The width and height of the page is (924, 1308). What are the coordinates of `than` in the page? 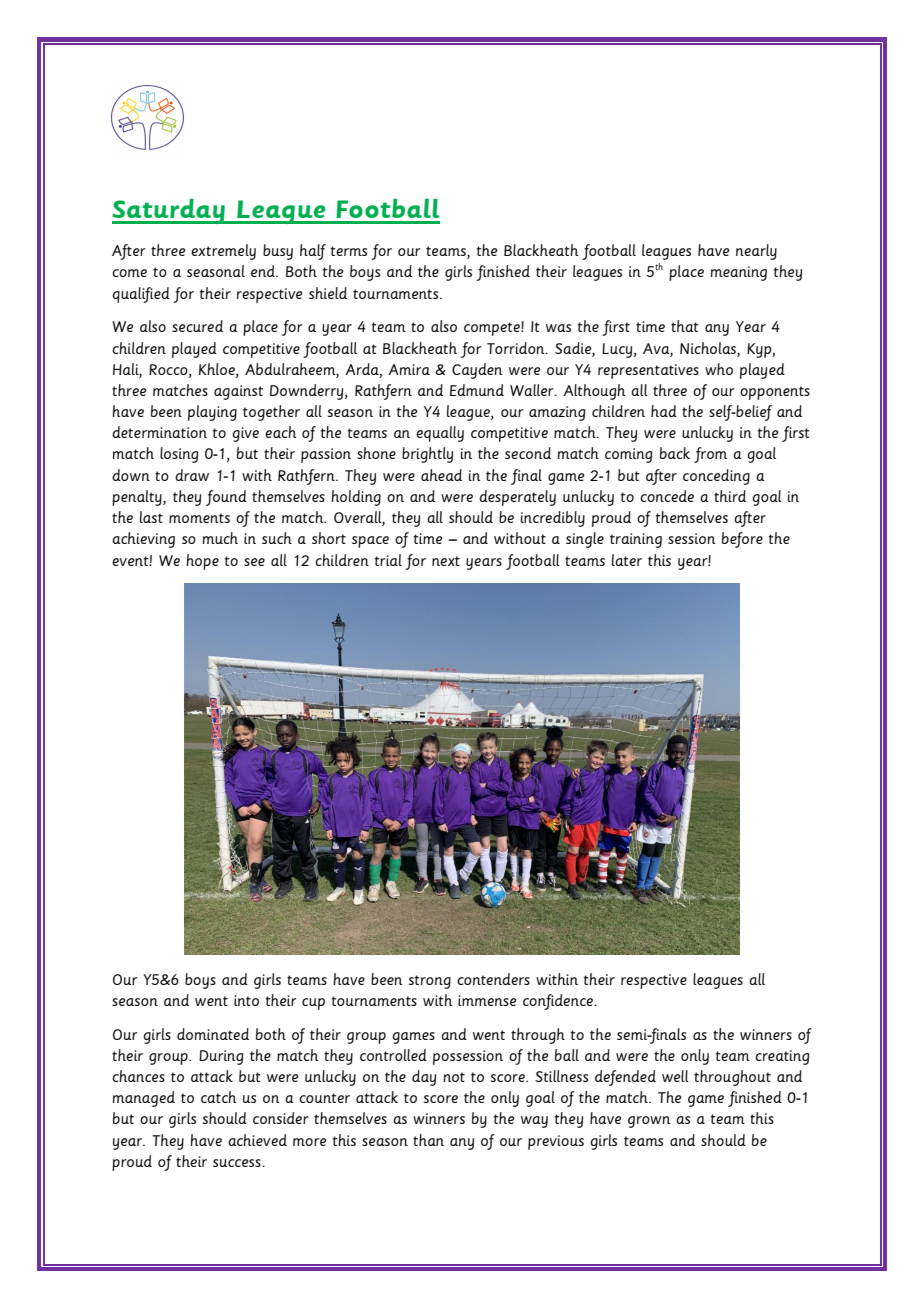 It's located at (428, 1140).
